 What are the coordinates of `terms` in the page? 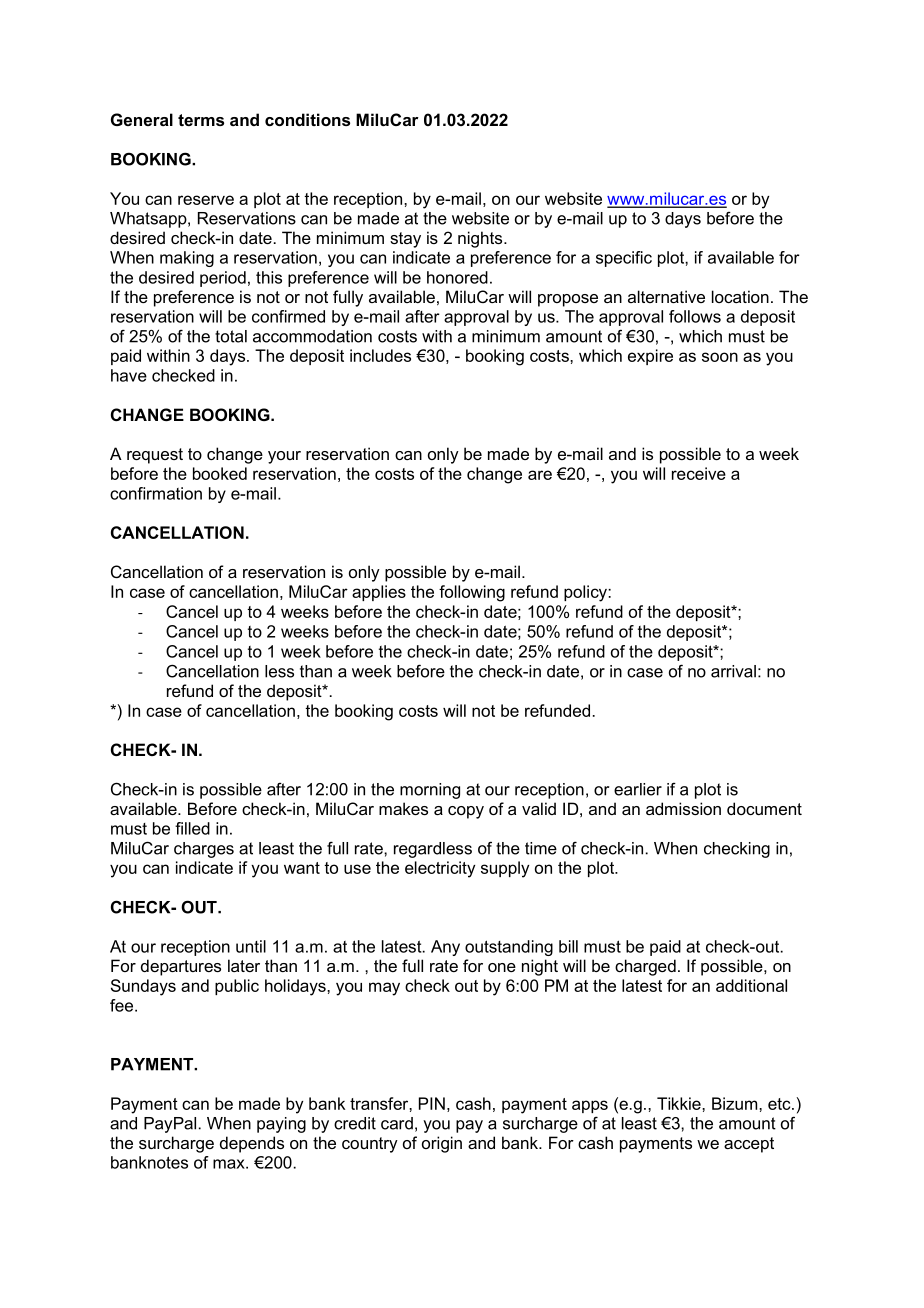 It's located at (201, 120).
